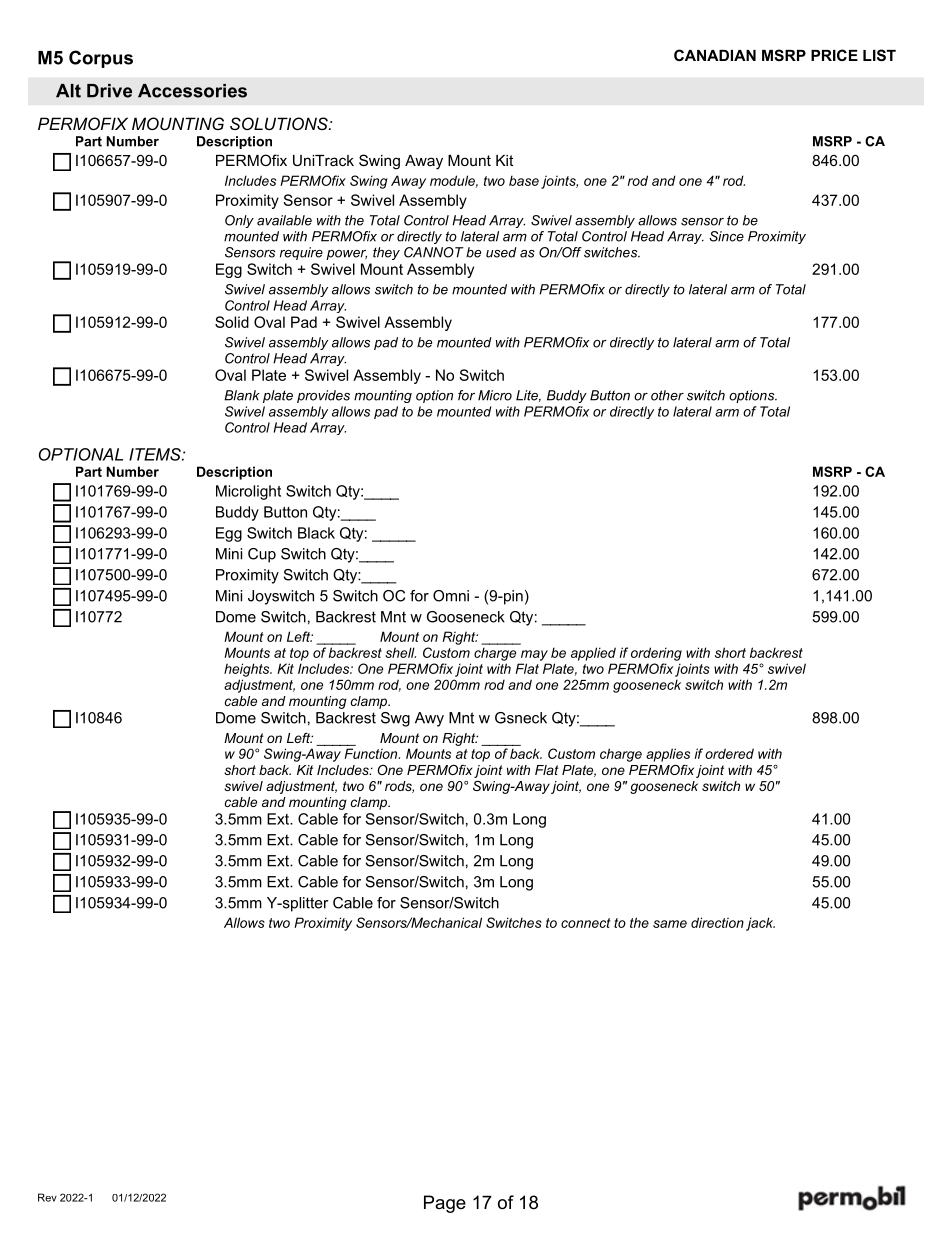 The image size is (952, 1233). I want to click on base, so click(524, 180).
